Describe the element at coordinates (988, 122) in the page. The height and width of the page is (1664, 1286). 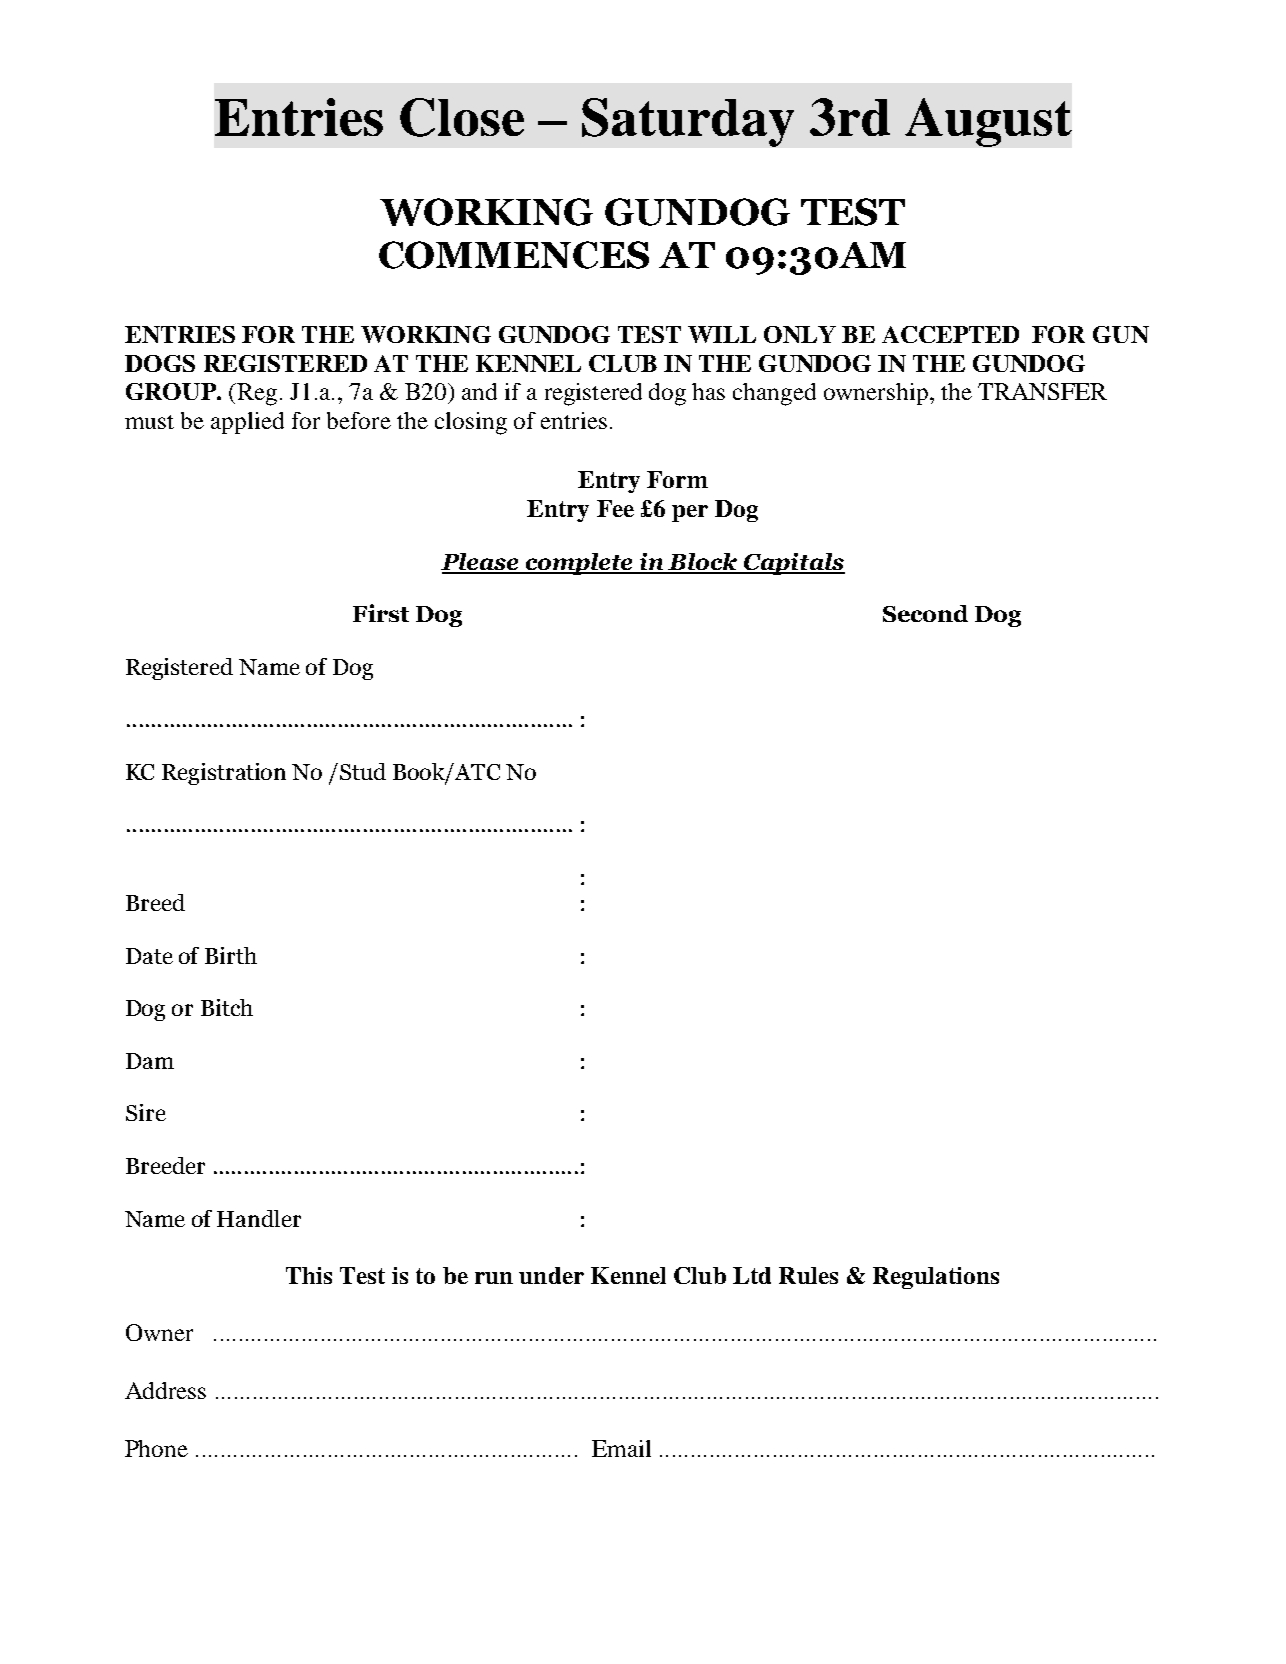
I see `August` at that location.
